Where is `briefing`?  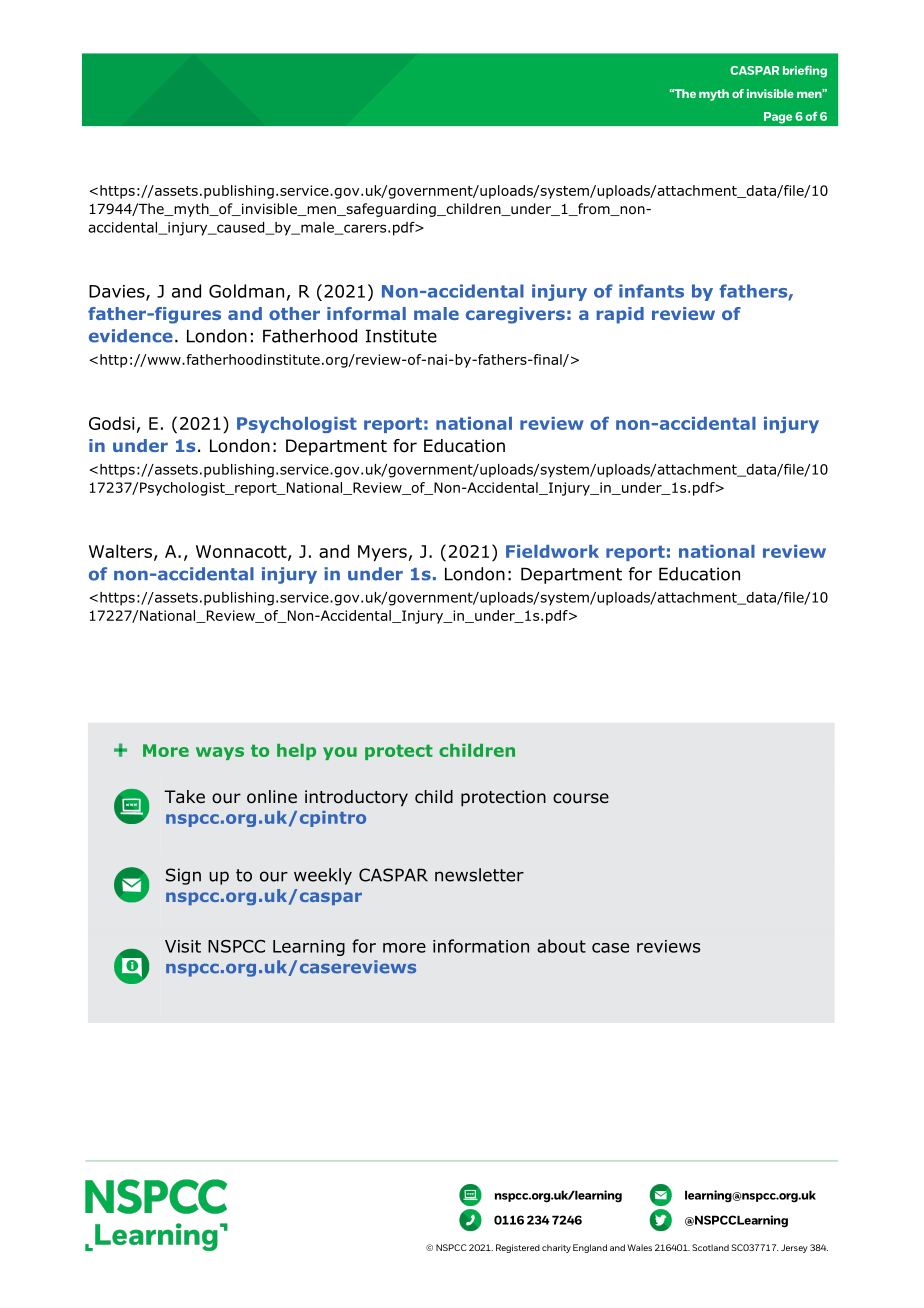
briefing is located at coordinates (805, 71).
